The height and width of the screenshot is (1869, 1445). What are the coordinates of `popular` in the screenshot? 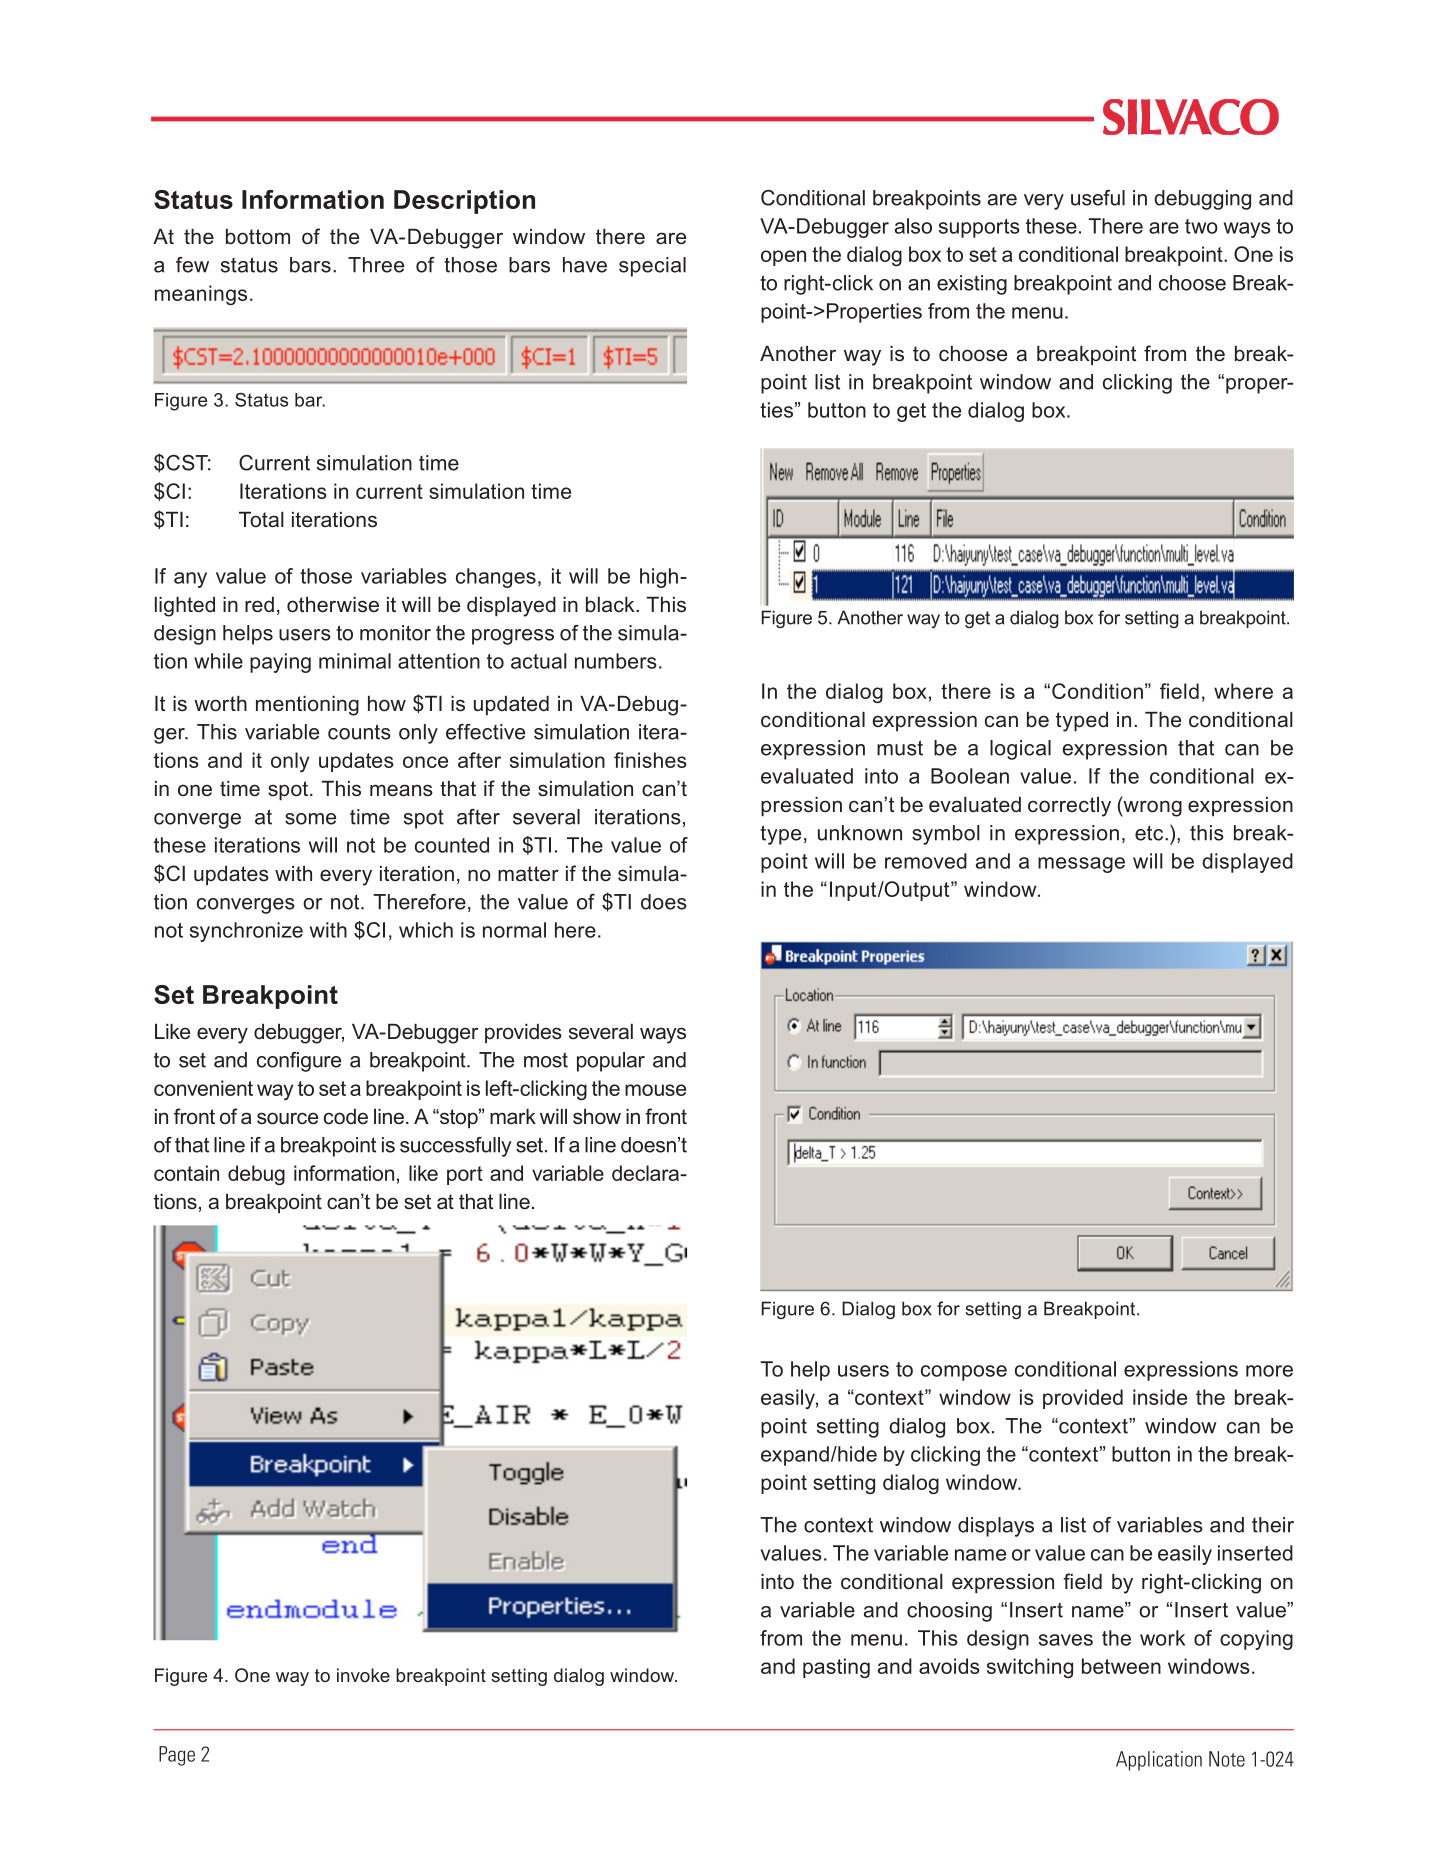 It's located at (611, 1062).
